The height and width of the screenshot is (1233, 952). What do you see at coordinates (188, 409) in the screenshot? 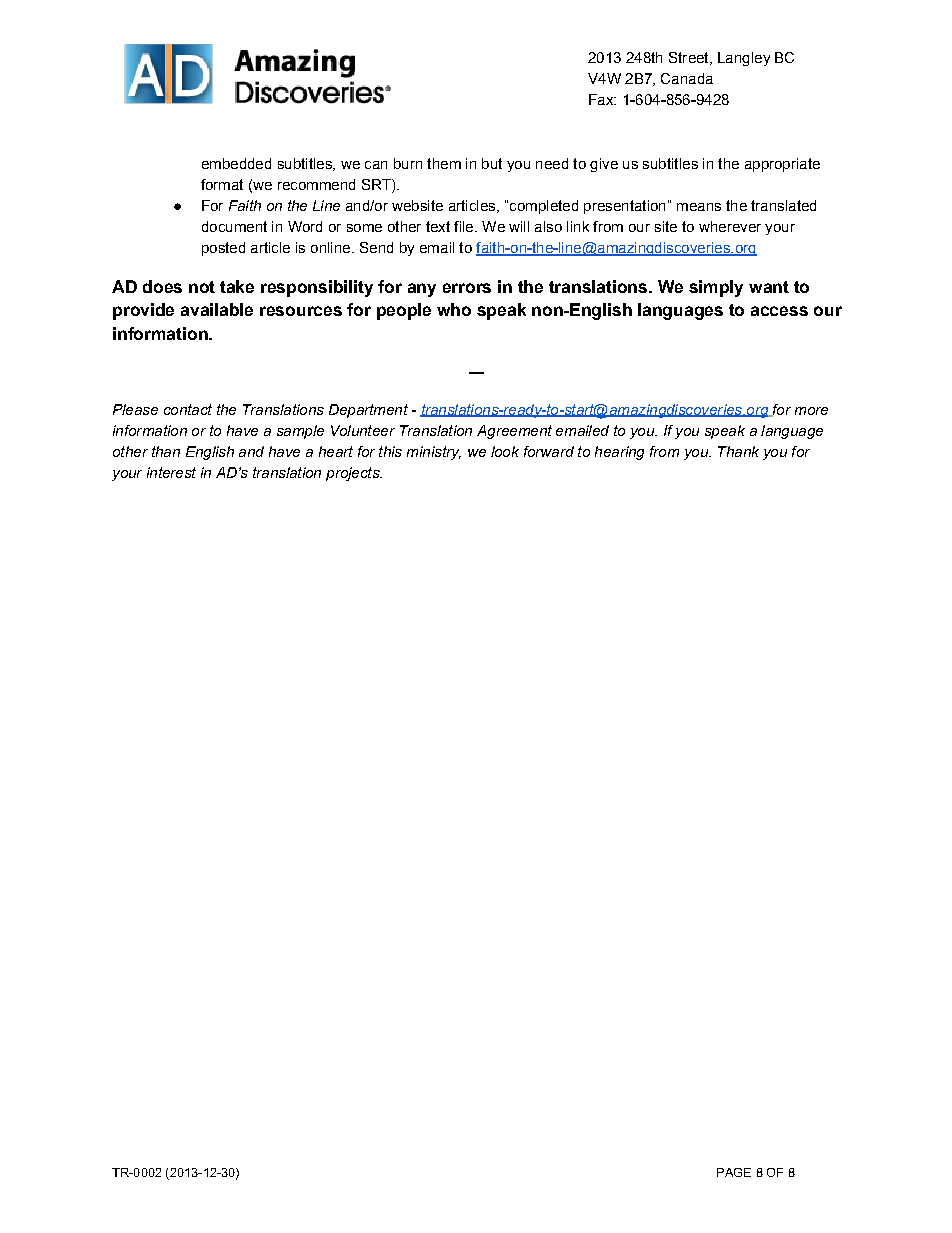
I see `contact` at bounding box center [188, 409].
